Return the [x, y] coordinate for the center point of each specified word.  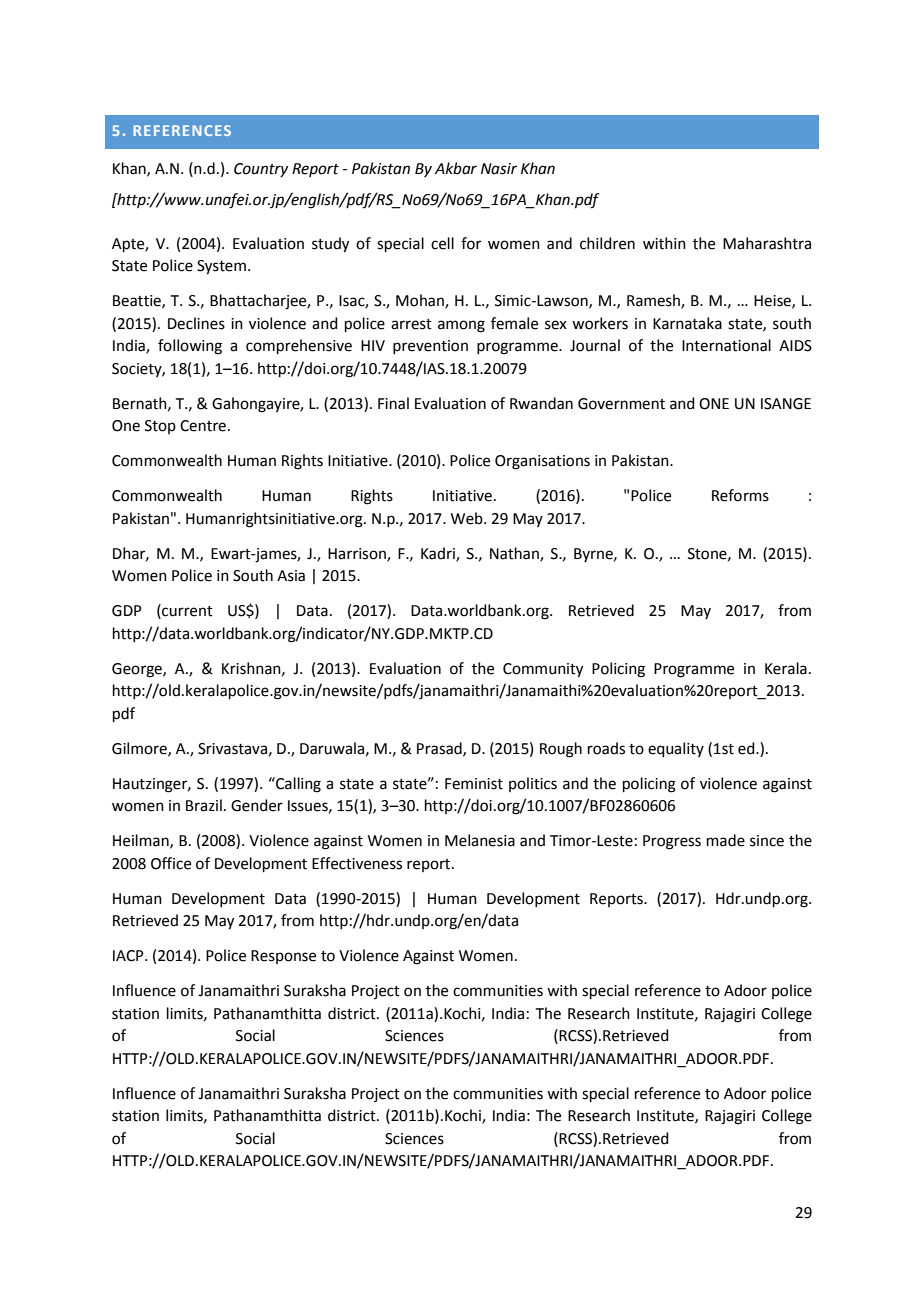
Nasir [499, 169]
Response [283, 957]
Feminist [474, 784]
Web [468, 518]
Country [261, 170]
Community [543, 670]
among [461, 326]
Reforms [740, 495]
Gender [257, 805]
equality [676, 749]
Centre [203, 426]
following [190, 347]
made [726, 840]
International [726, 345]
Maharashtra [767, 243]
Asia [291, 576]
